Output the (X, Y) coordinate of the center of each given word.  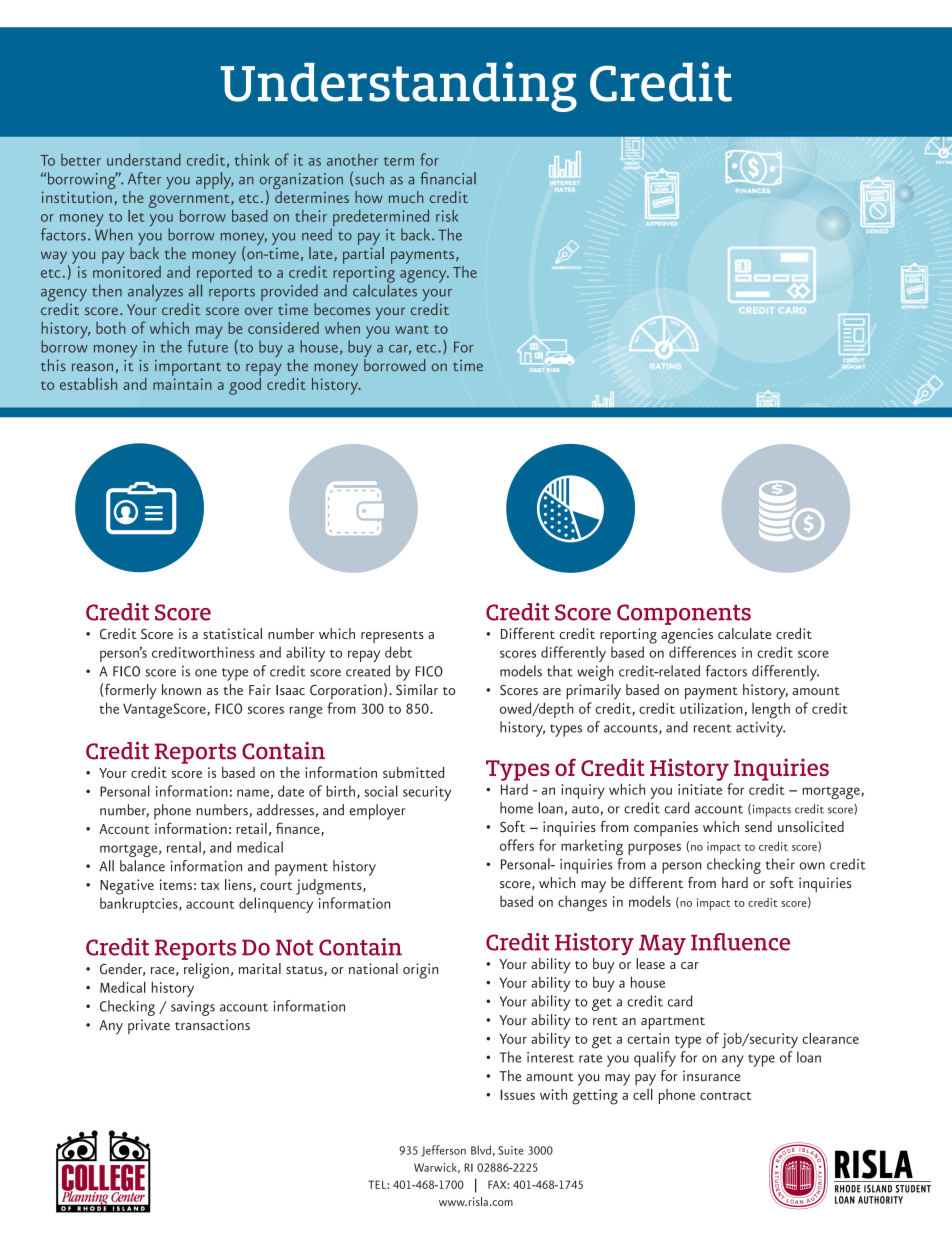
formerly (131, 691)
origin (420, 971)
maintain (182, 384)
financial (448, 178)
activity (760, 729)
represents (392, 637)
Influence (740, 942)
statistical (232, 633)
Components (684, 614)
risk (447, 216)
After (144, 178)
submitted (413, 772)
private (149, 1026)
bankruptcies (140, 905)
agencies (687, 636)
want (412, 329)
